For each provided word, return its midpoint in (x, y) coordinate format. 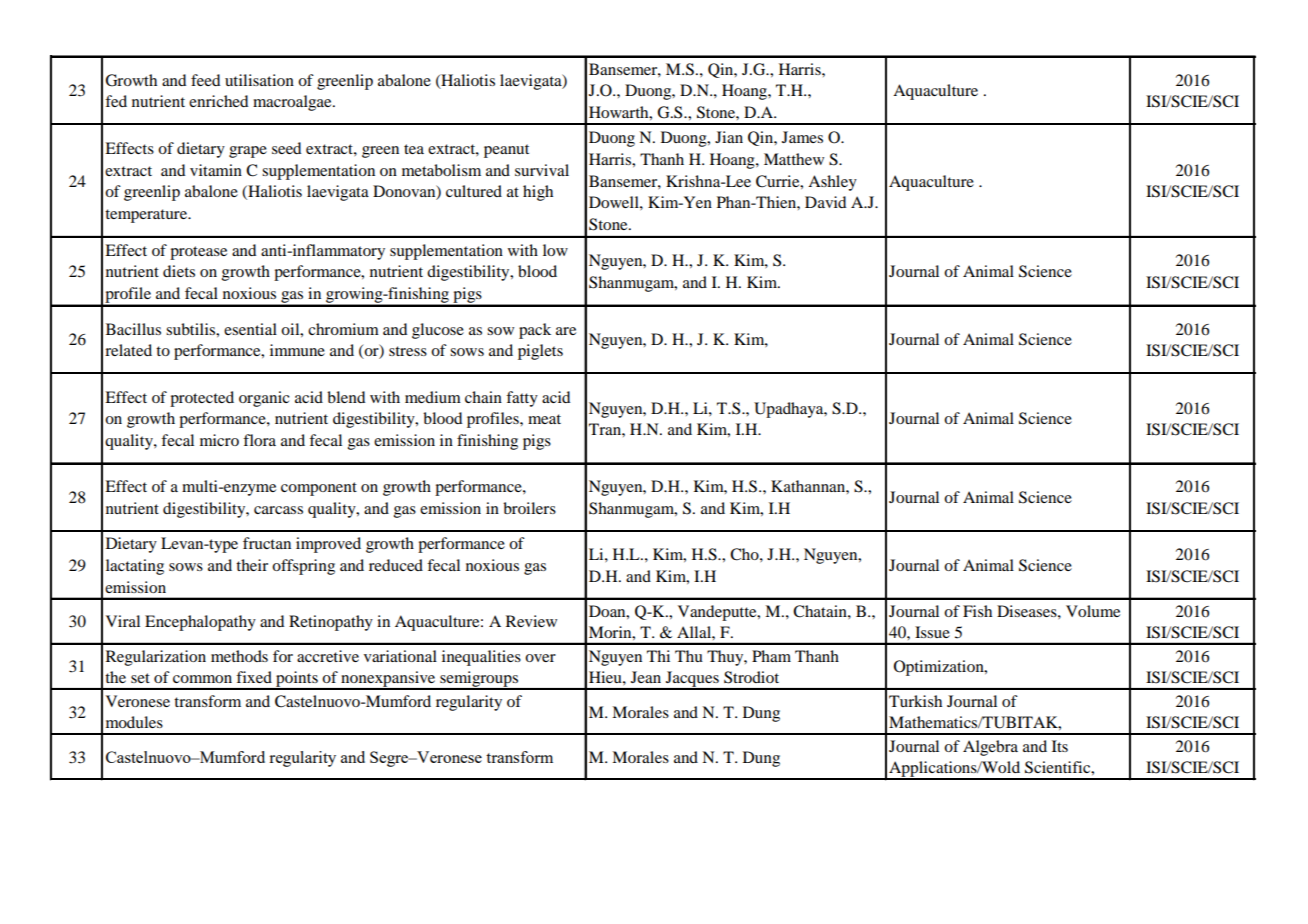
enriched (218, 101)
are (566, 331)
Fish (977, 611)
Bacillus (133, 329)
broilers (529, 508)
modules (134, 722)
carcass (278, 510)
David (825, 202)
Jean (646, 677)
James (802, 137)
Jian (729, 137)
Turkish (915, 701)
